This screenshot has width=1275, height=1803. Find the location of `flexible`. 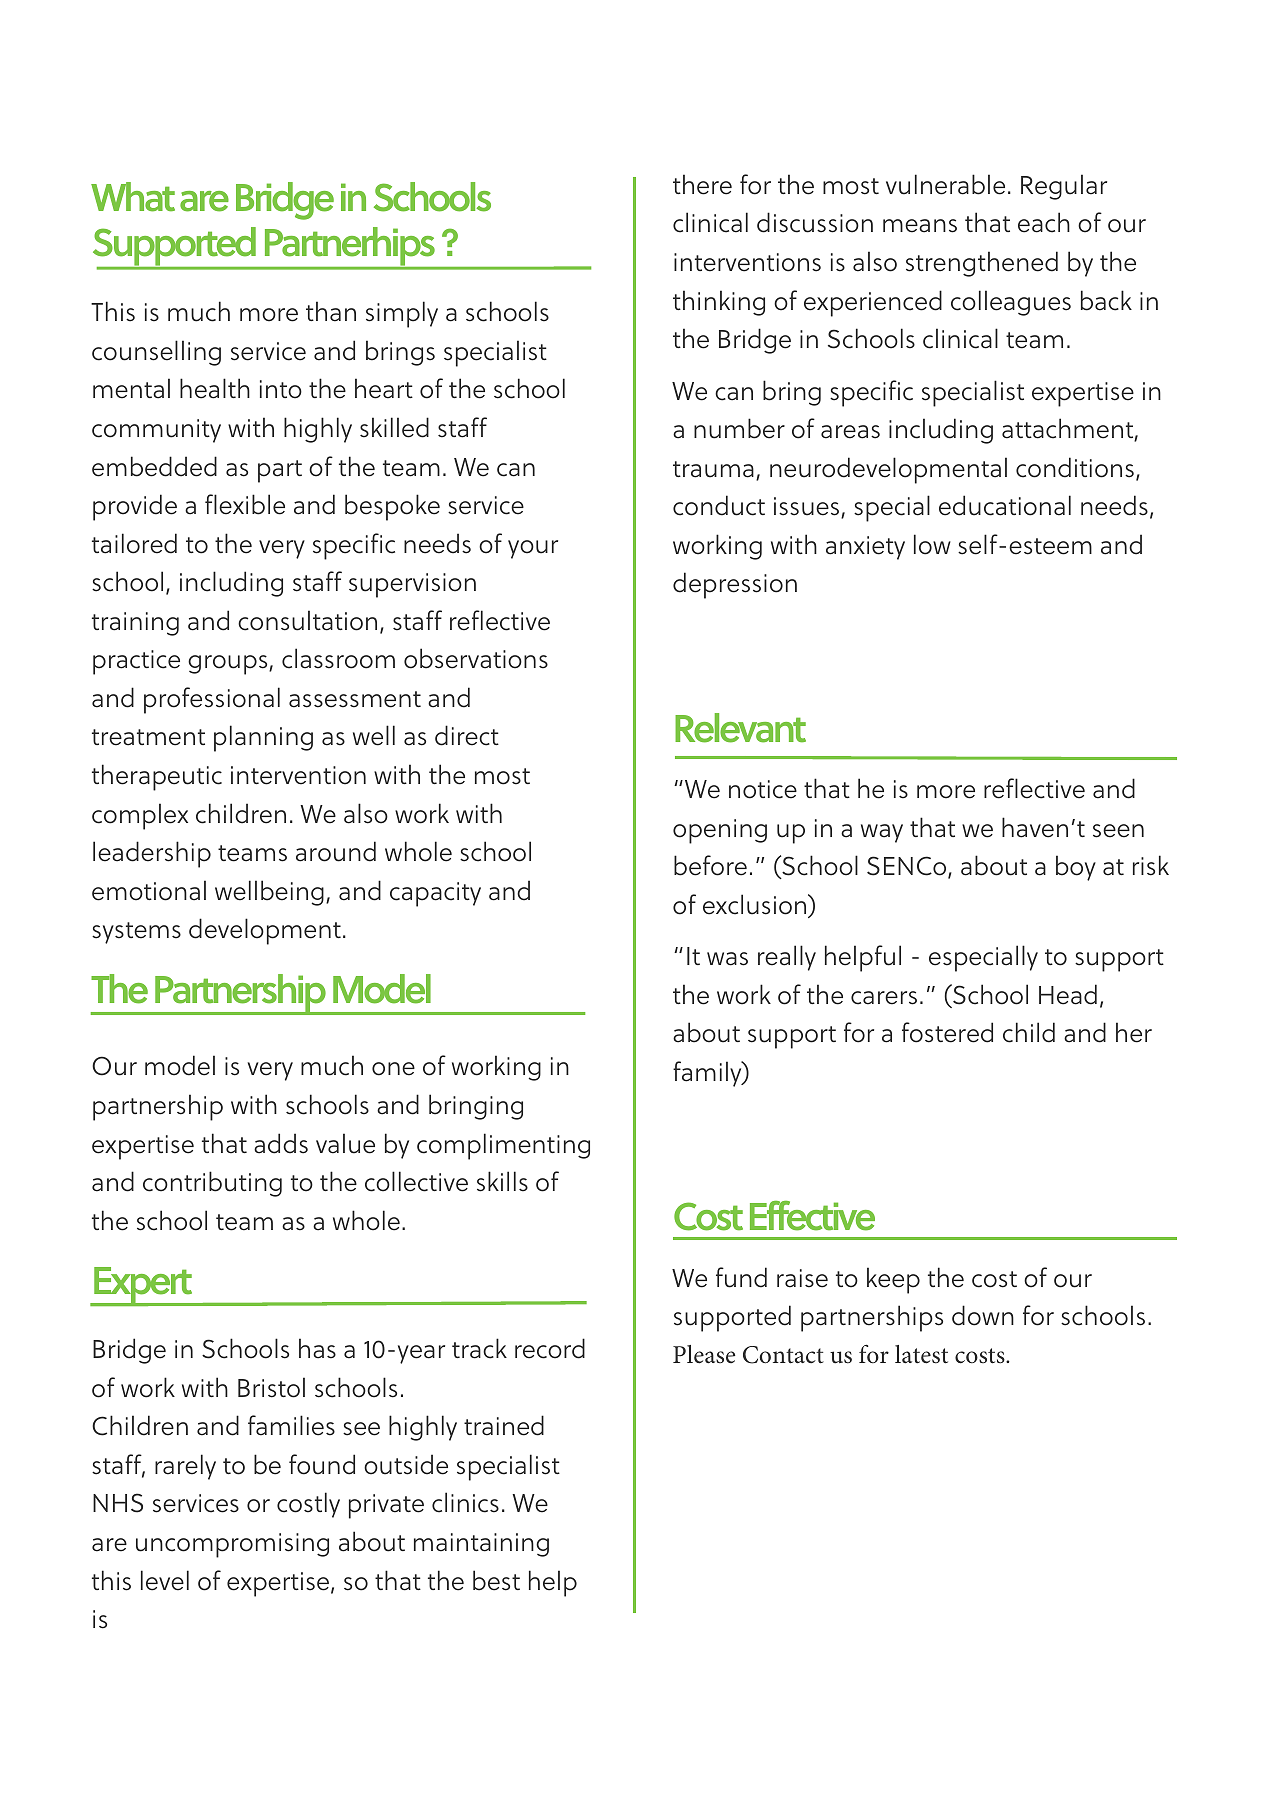

flexible is located at coordinates (245, 504).
